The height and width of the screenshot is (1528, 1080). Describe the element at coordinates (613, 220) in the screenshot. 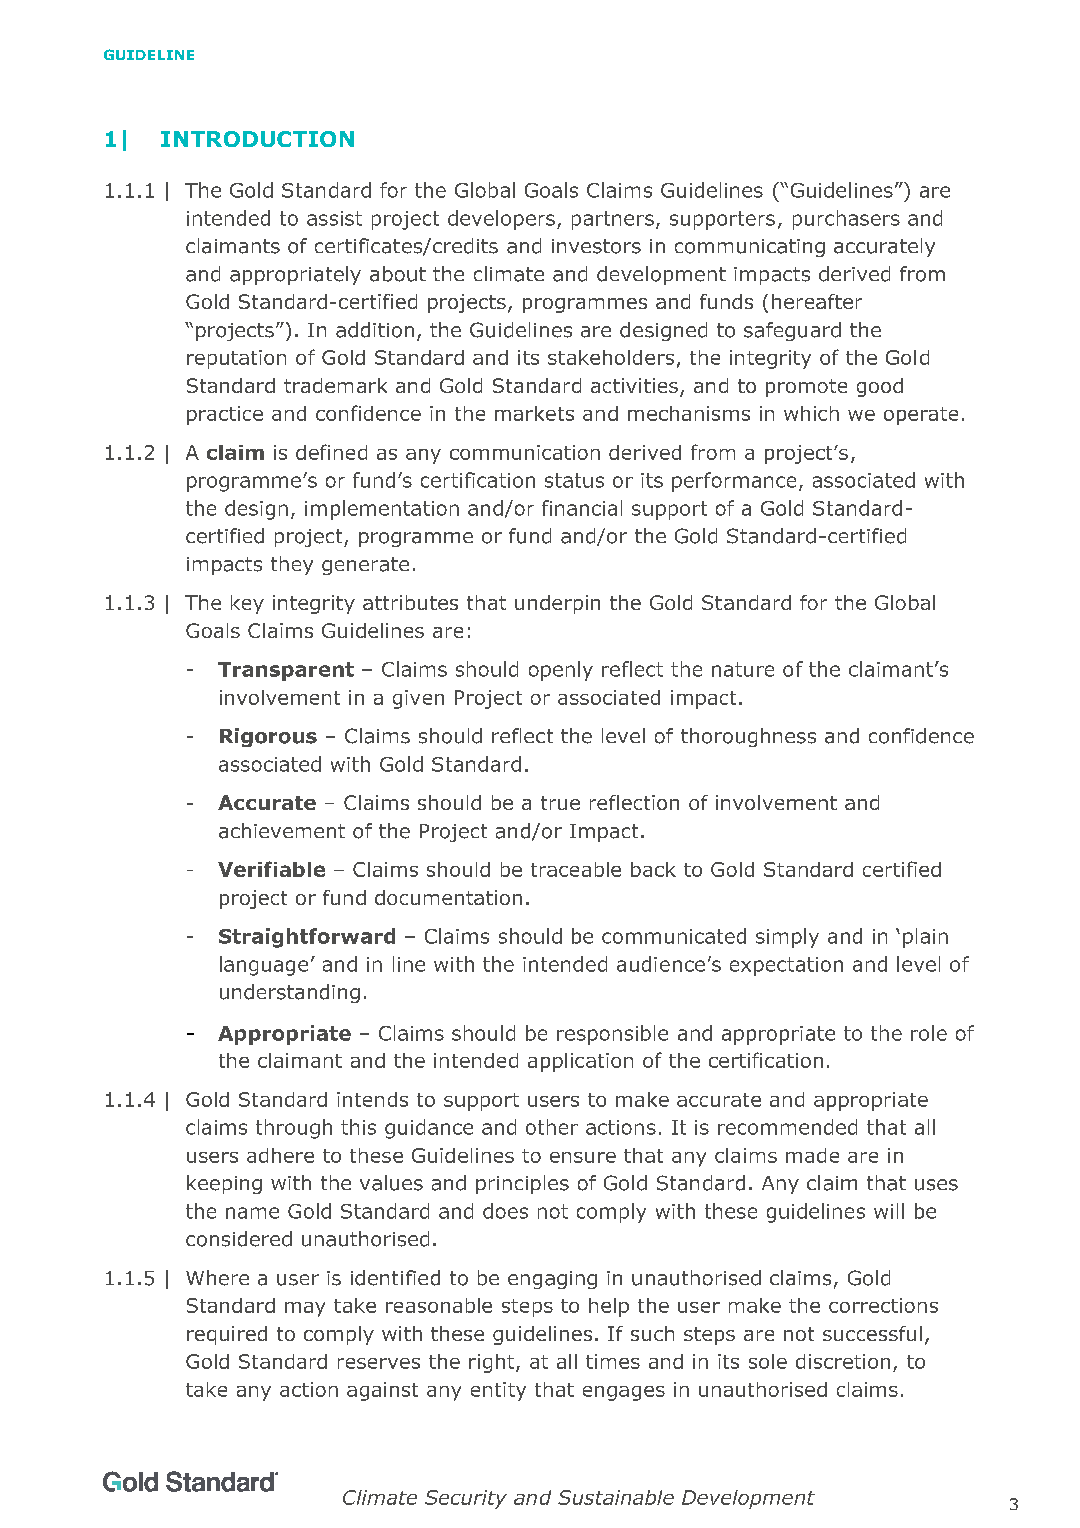

I see `partners` at that location.
